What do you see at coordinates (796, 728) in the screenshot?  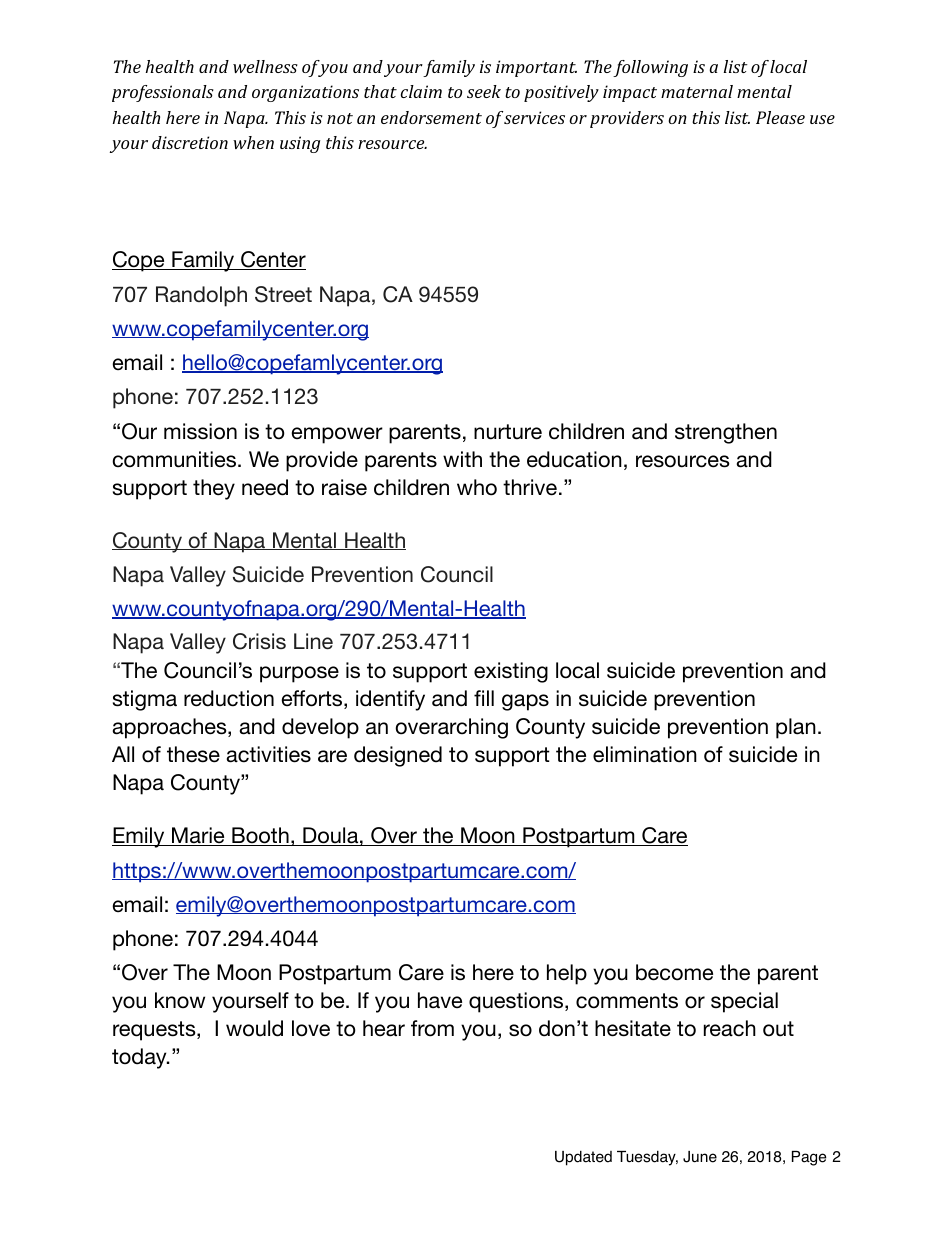 I see `plan` at bounding box center [796, 728].
